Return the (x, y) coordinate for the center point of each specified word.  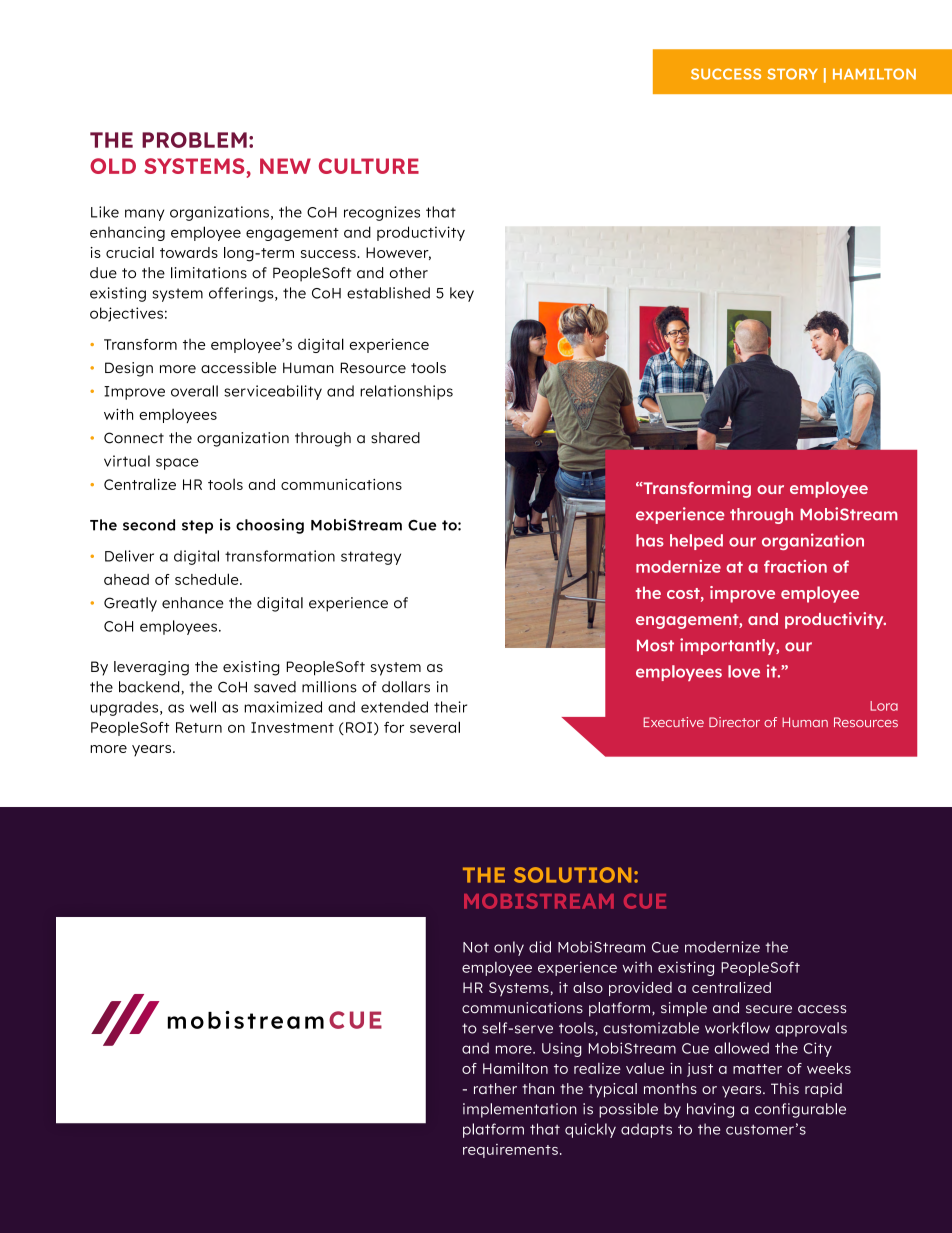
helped (696, 542)
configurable (800, 1110)
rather (495, 1088)
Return (199, 727)
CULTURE (369, 166)
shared (395, 438)
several (435, 727)
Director (734, 722)
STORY (792, 74)
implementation (520, 1110)
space (177, 464)
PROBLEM (194, 140)
